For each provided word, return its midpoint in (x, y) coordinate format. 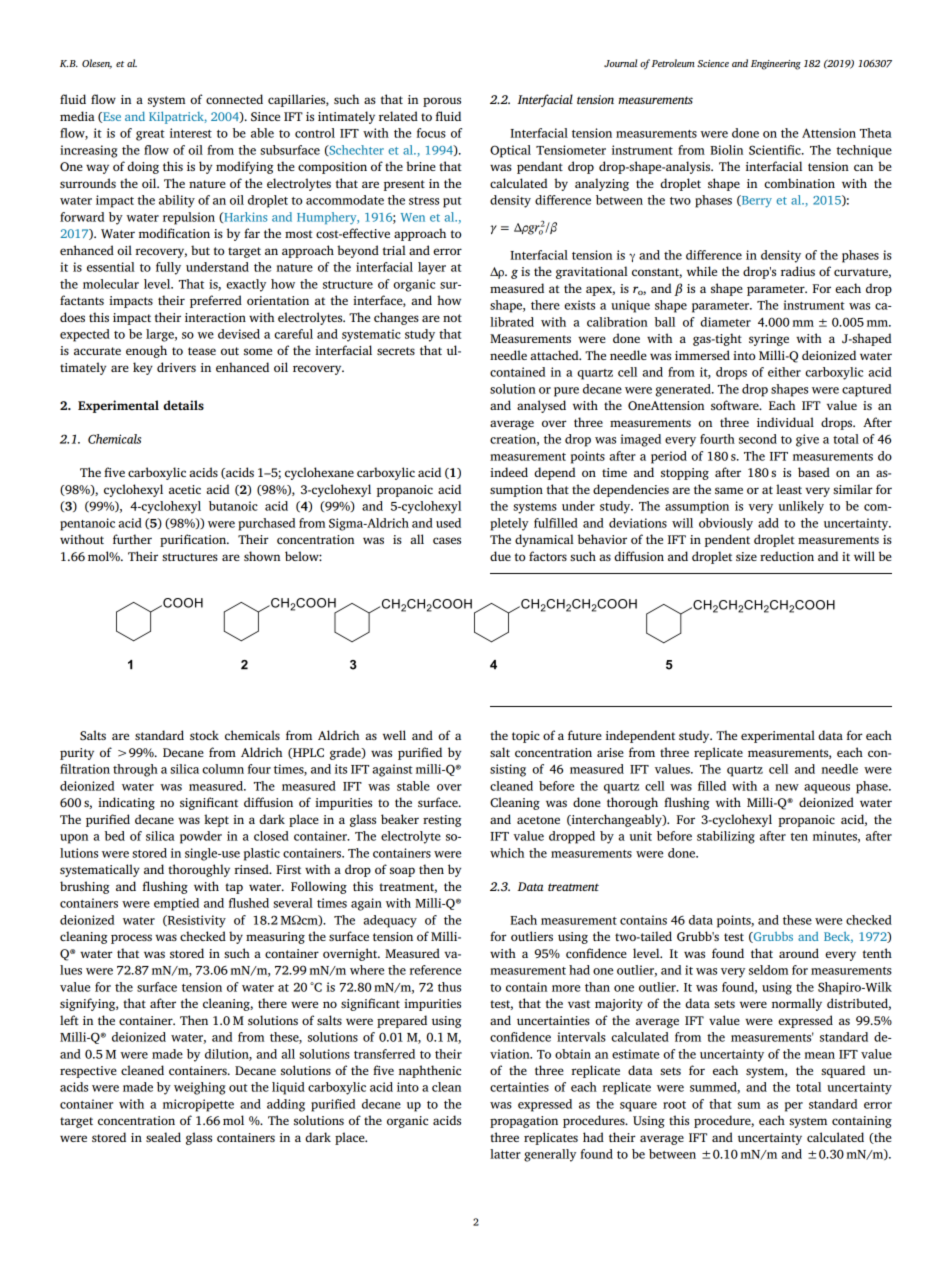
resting (442, 821)
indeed (509, 472)
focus (431, 133)
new (787, 787)
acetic (185, 489)
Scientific (776, 150)
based (814, 472)
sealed (163, 1137)
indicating (126, 803)
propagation (524, 1122)
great (150, 135)
